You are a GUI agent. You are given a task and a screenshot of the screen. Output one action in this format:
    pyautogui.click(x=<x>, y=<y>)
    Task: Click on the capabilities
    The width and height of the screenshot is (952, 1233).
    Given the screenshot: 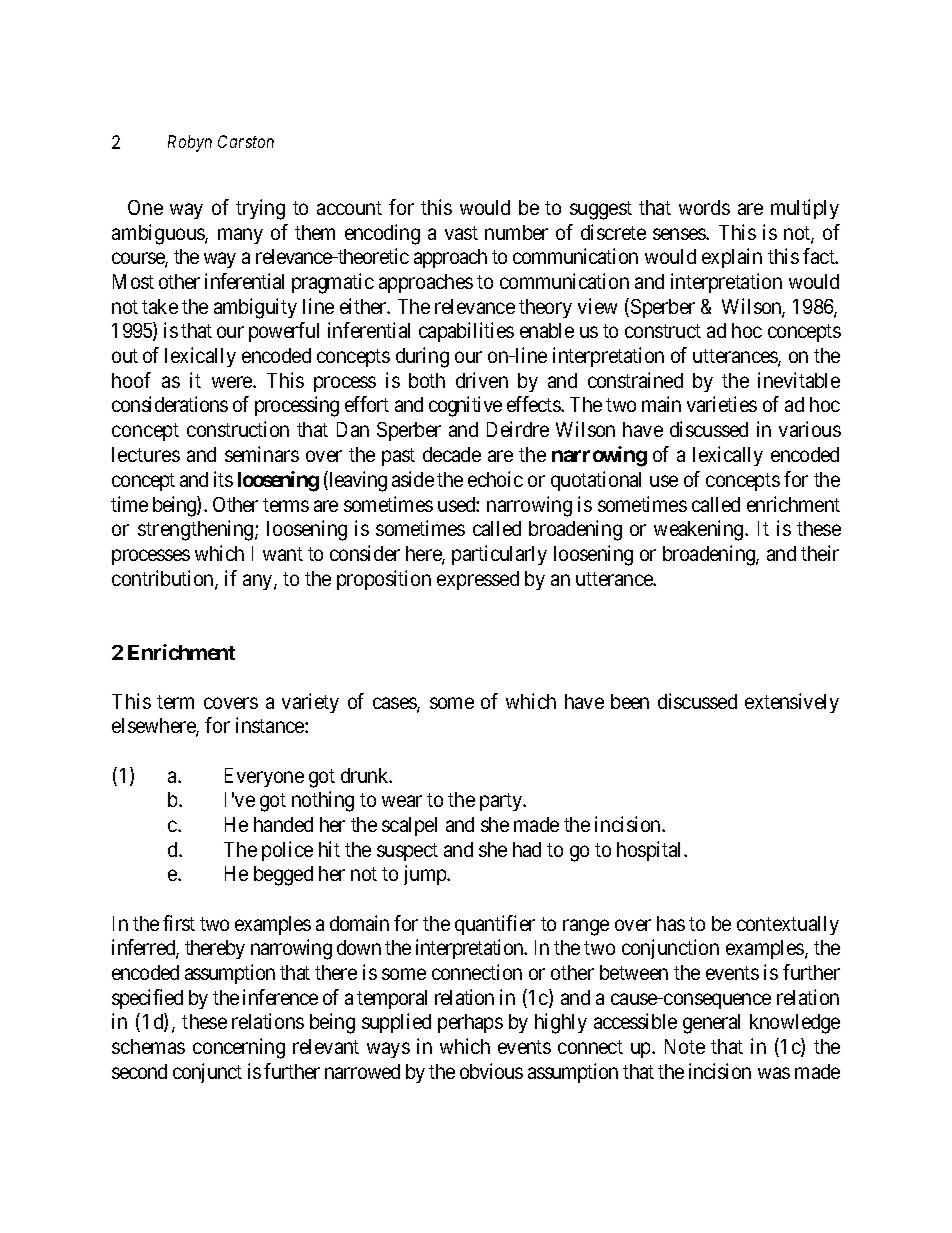 What is the action you would take?
    pyautogui.click(x=466, y=332)
